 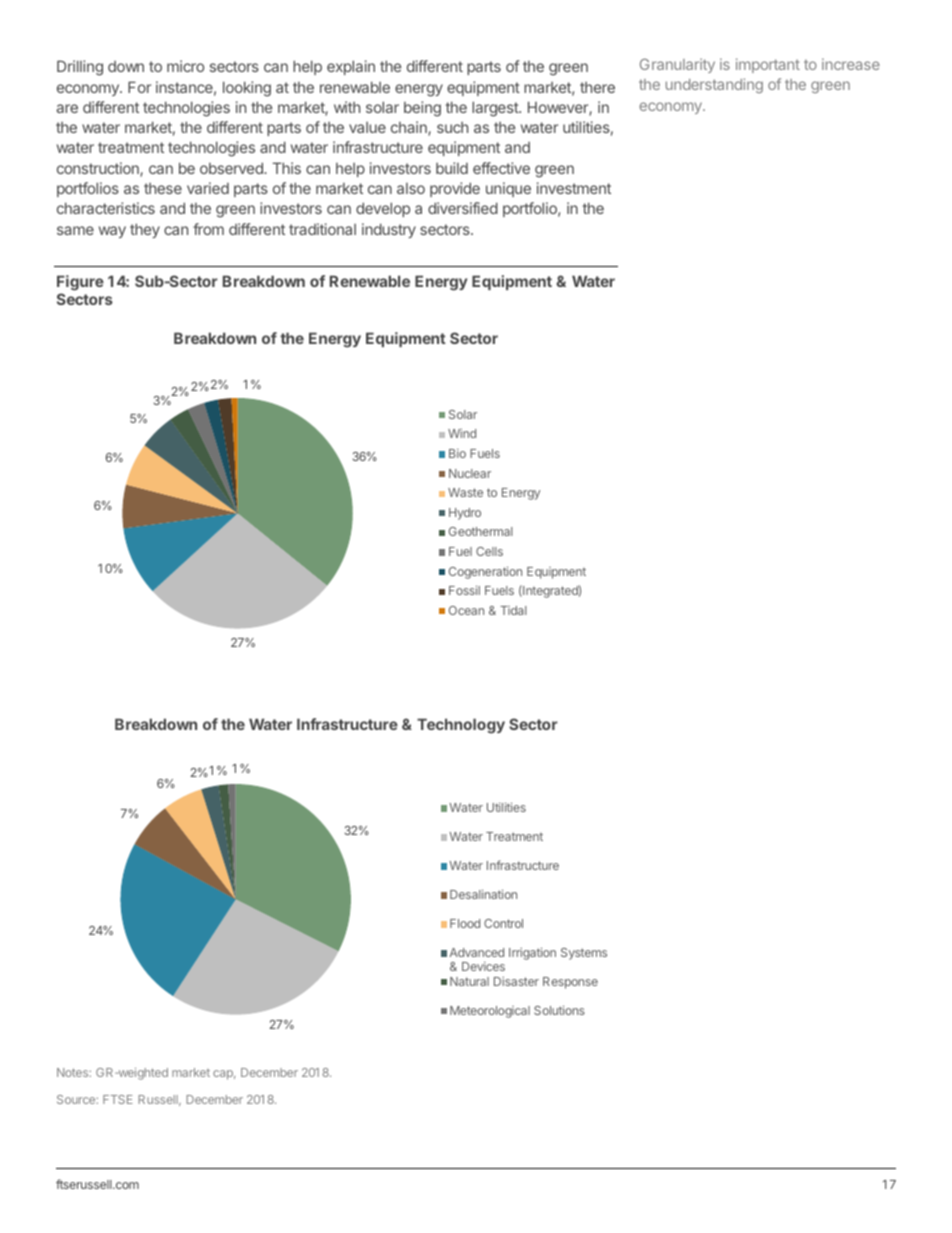 What do you see at coordinates (584, 954) in the screenshot?
I see `Systems` at bounding box center [584, 954].
